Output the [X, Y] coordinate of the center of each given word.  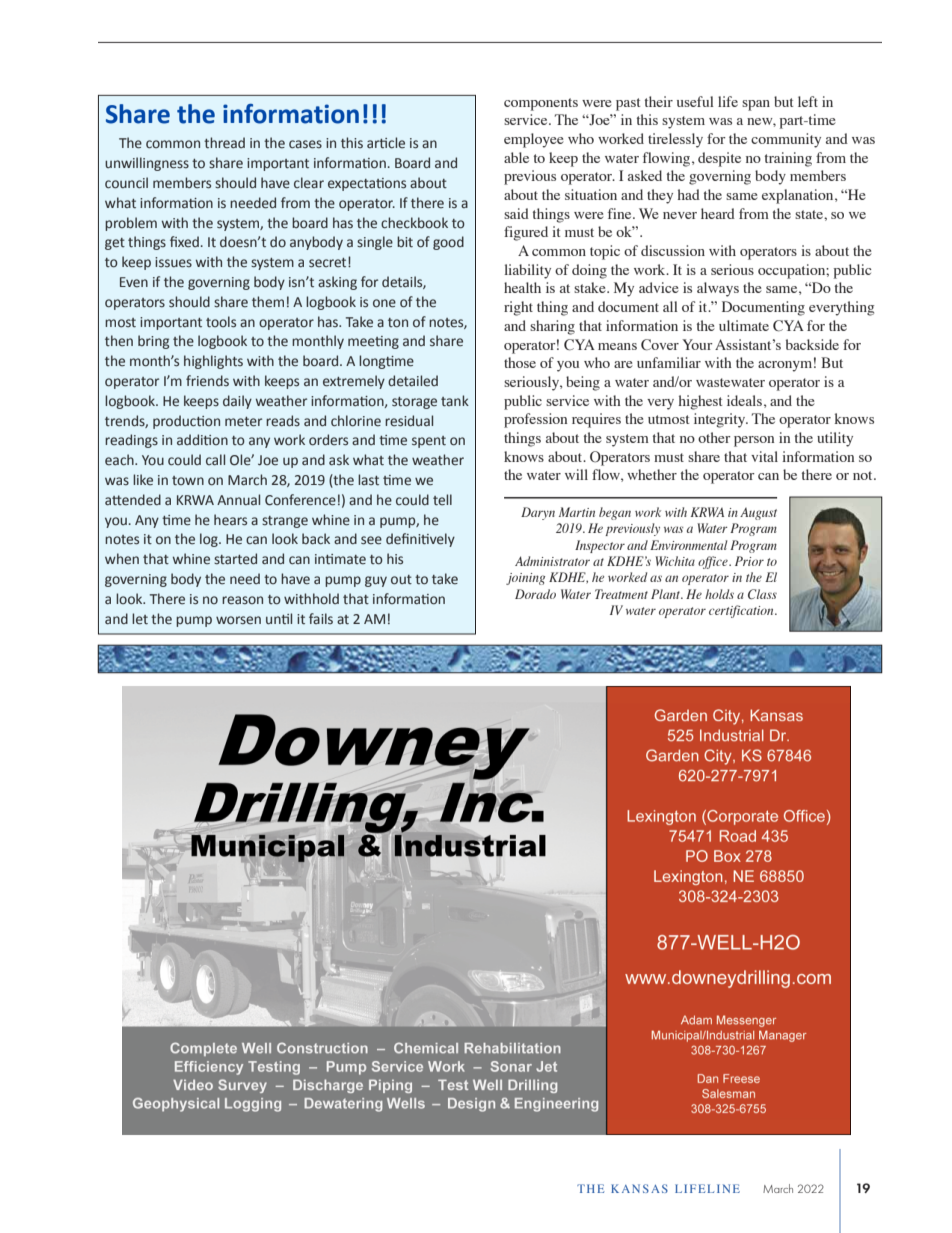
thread [224, 143]
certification [742, 611]
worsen [238, 620]
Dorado [535, 594]
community [786, 140]
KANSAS [639, 1188]
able [516, 157]
